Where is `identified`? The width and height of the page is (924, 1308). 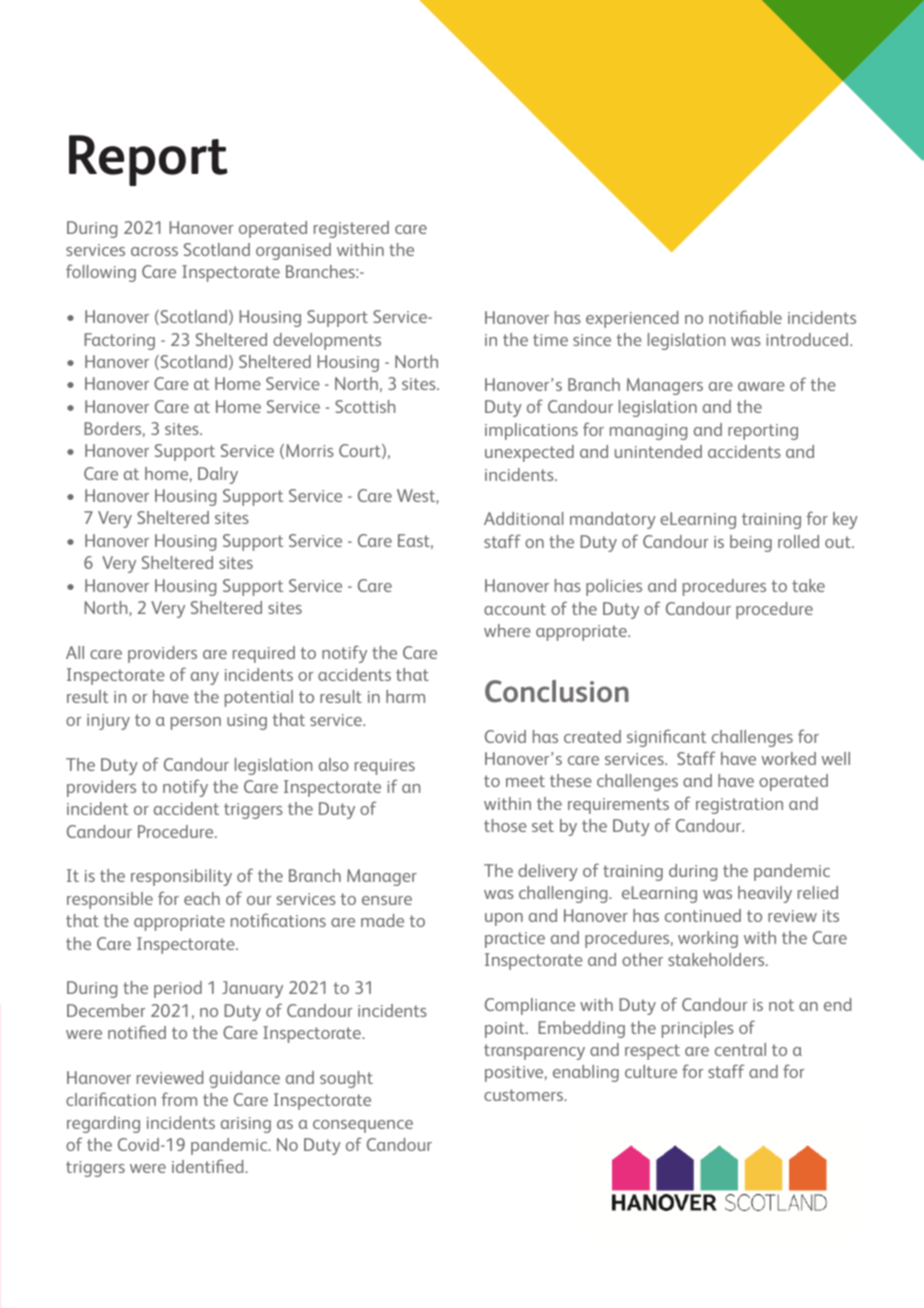 identified is located at coordinates (209, 1166).
